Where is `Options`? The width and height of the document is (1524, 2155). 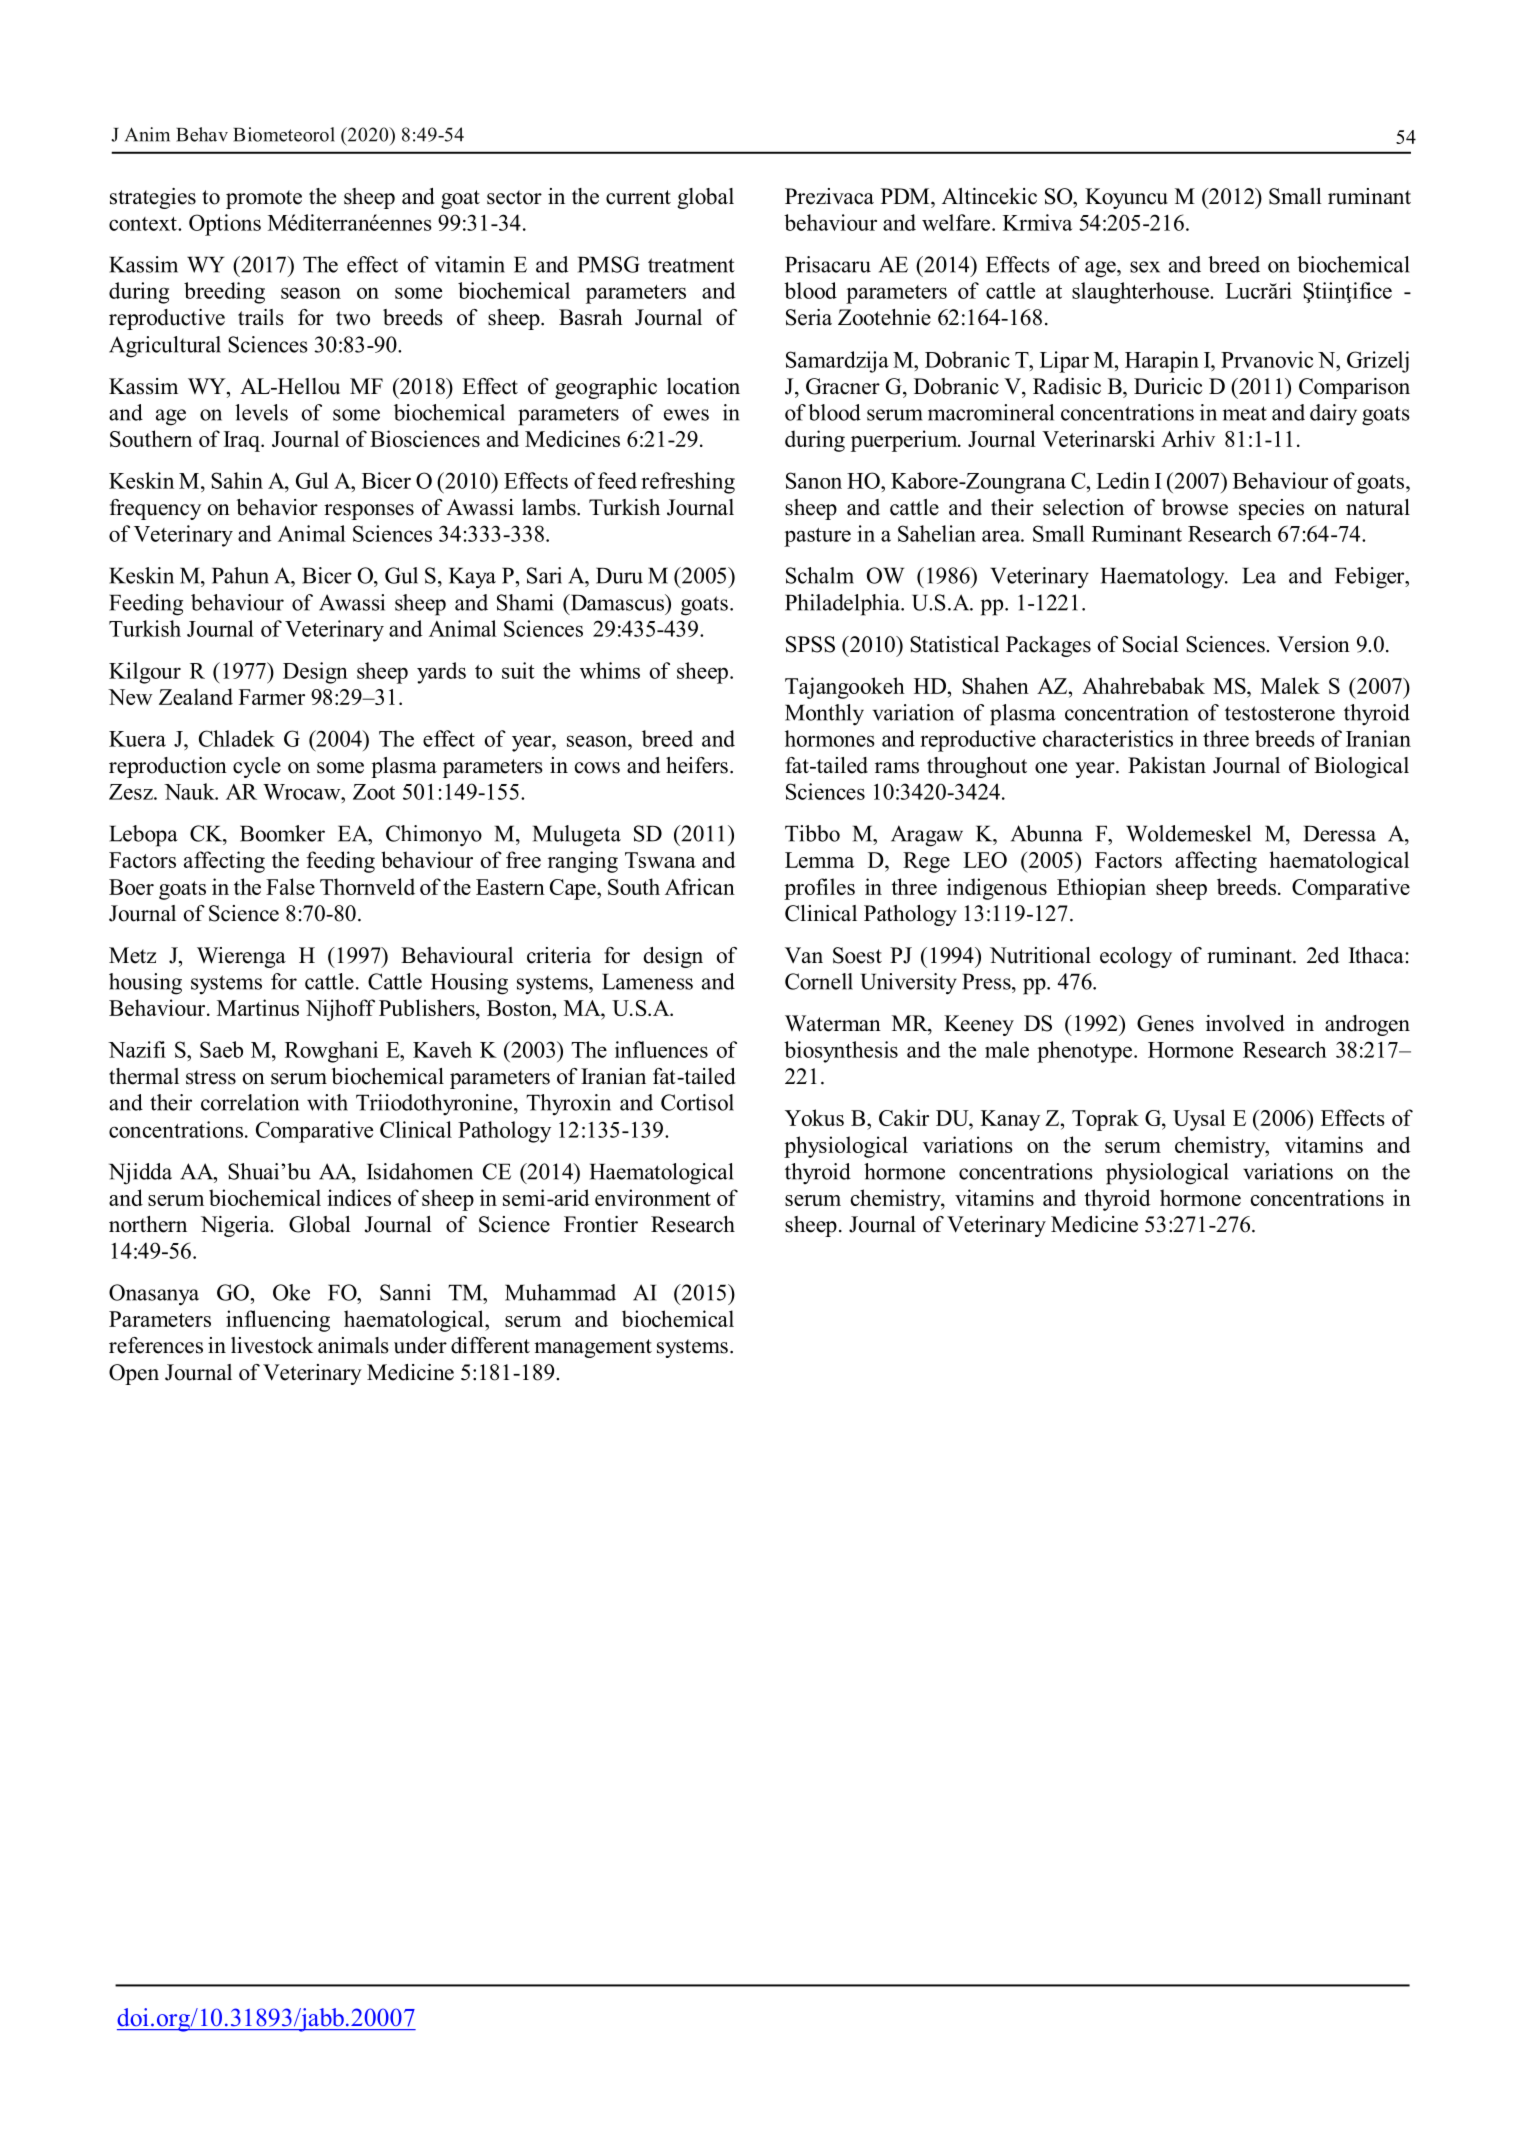
Options is located at coordinates (225, 225).
